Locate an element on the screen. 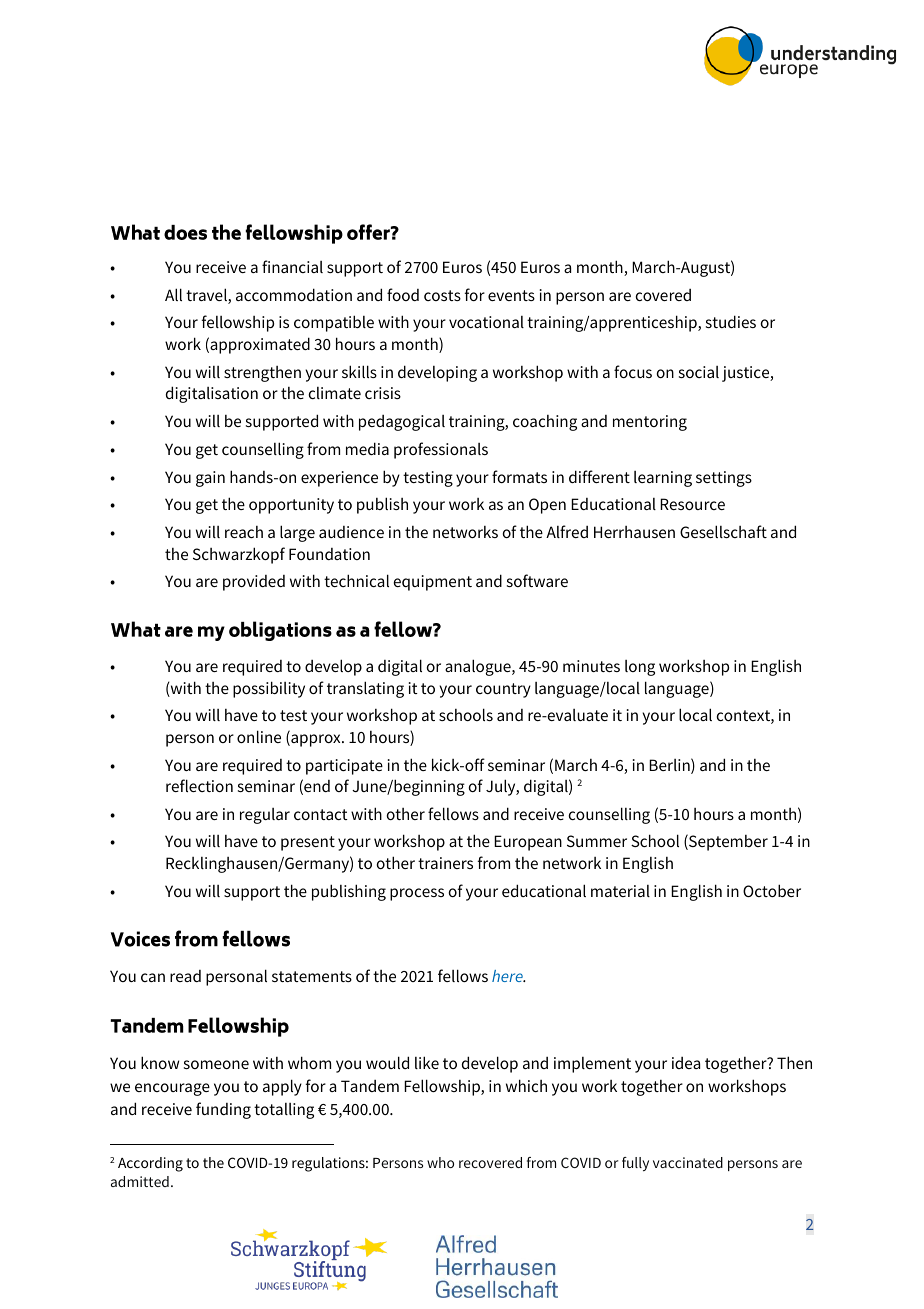 This screenshot has width=924, height=1309. country is located at coordinates (503, 690).
